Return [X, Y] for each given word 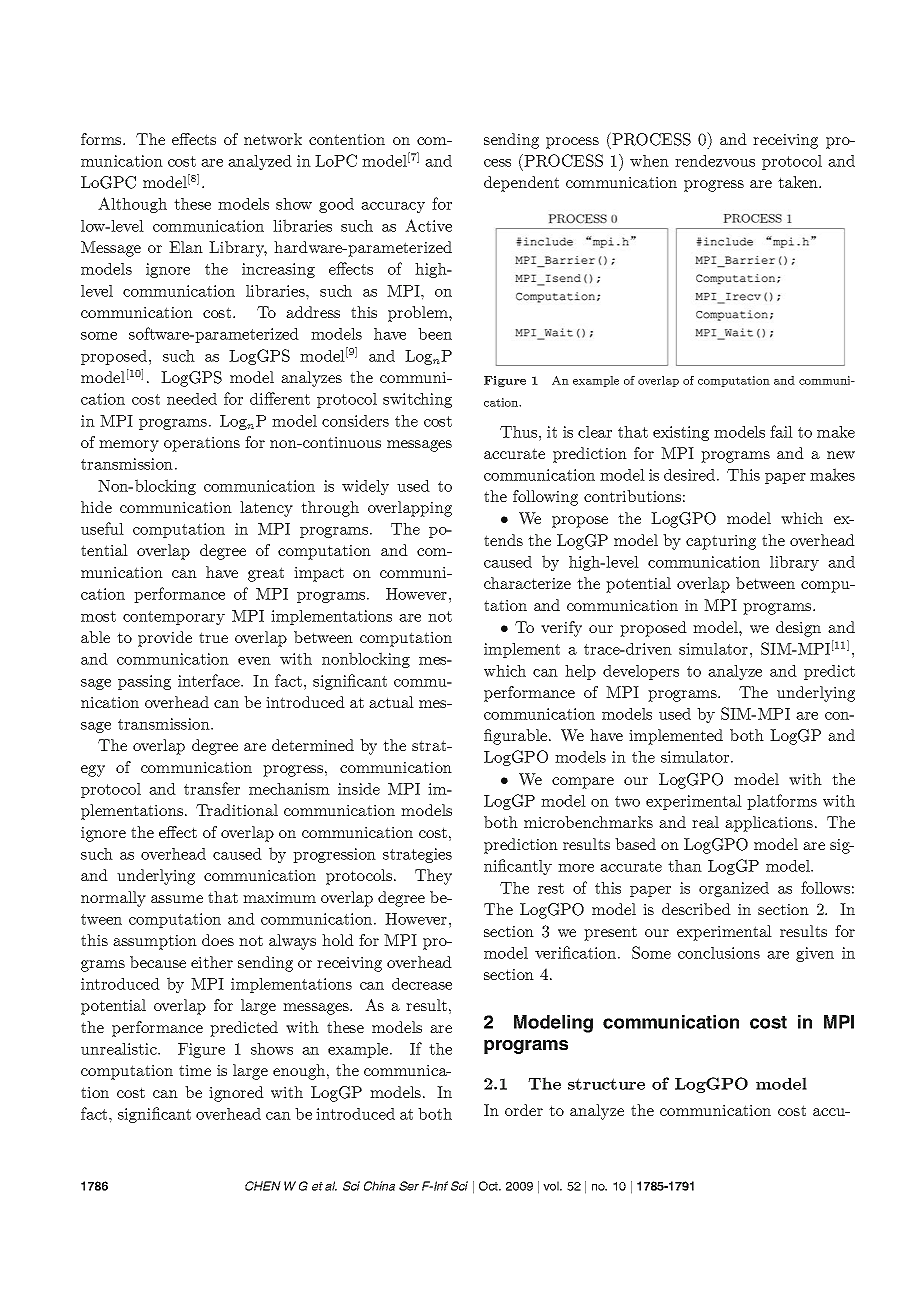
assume [177, 899]
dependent [521, 184]
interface [210, 680]
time [195, 1070]
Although [132, 205]
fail [781, 431]
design [798, 629]
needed [192, 399]
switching [417, 400]
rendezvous [715, 161]
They [433, 877]
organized [734, 889]
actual [391, 702]
